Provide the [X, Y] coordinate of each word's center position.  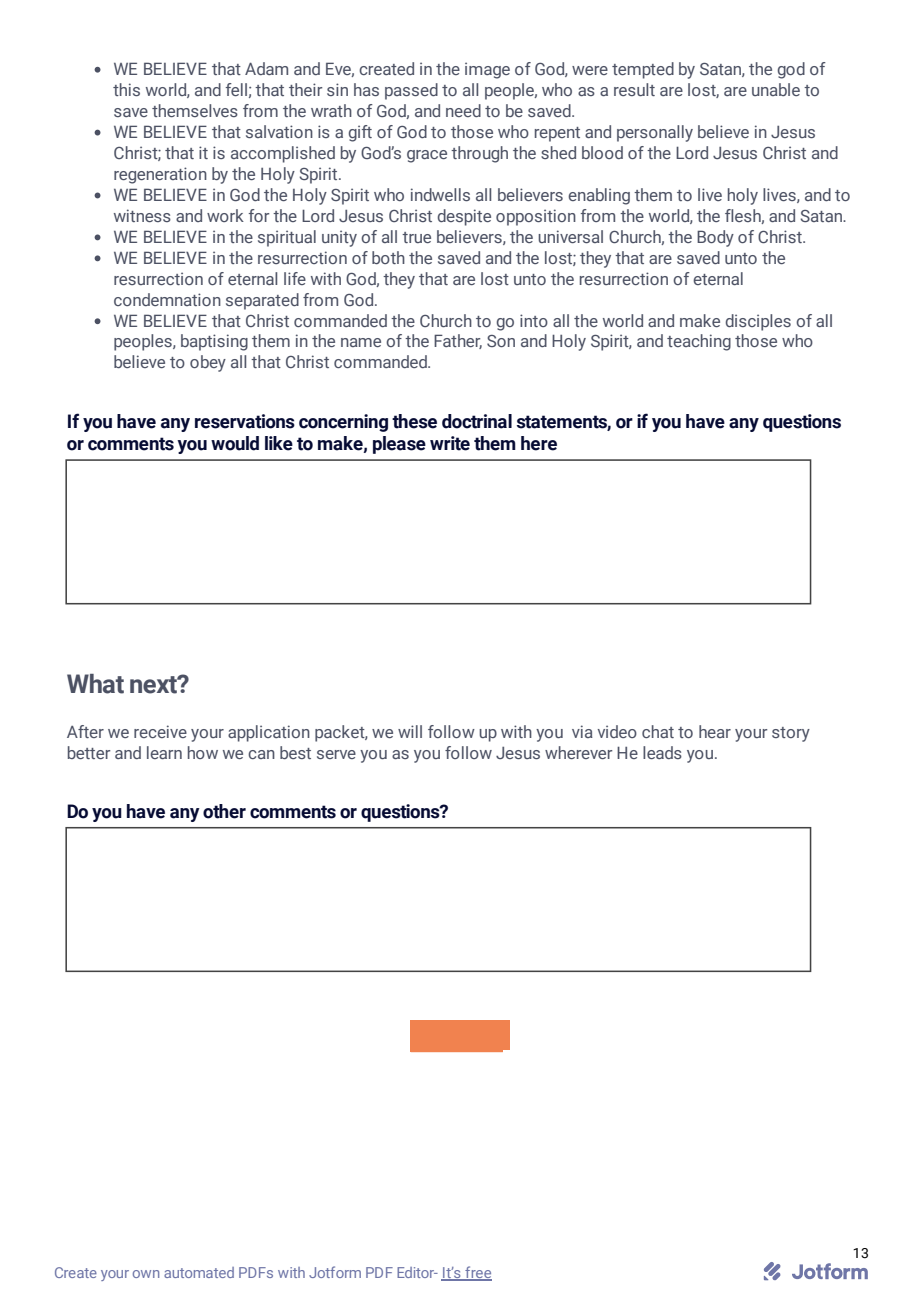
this [126, 89]
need [463, 110]
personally [655, 133]
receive [160, 731]
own [146, 1274]
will [410, 731]
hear [715, 731]
